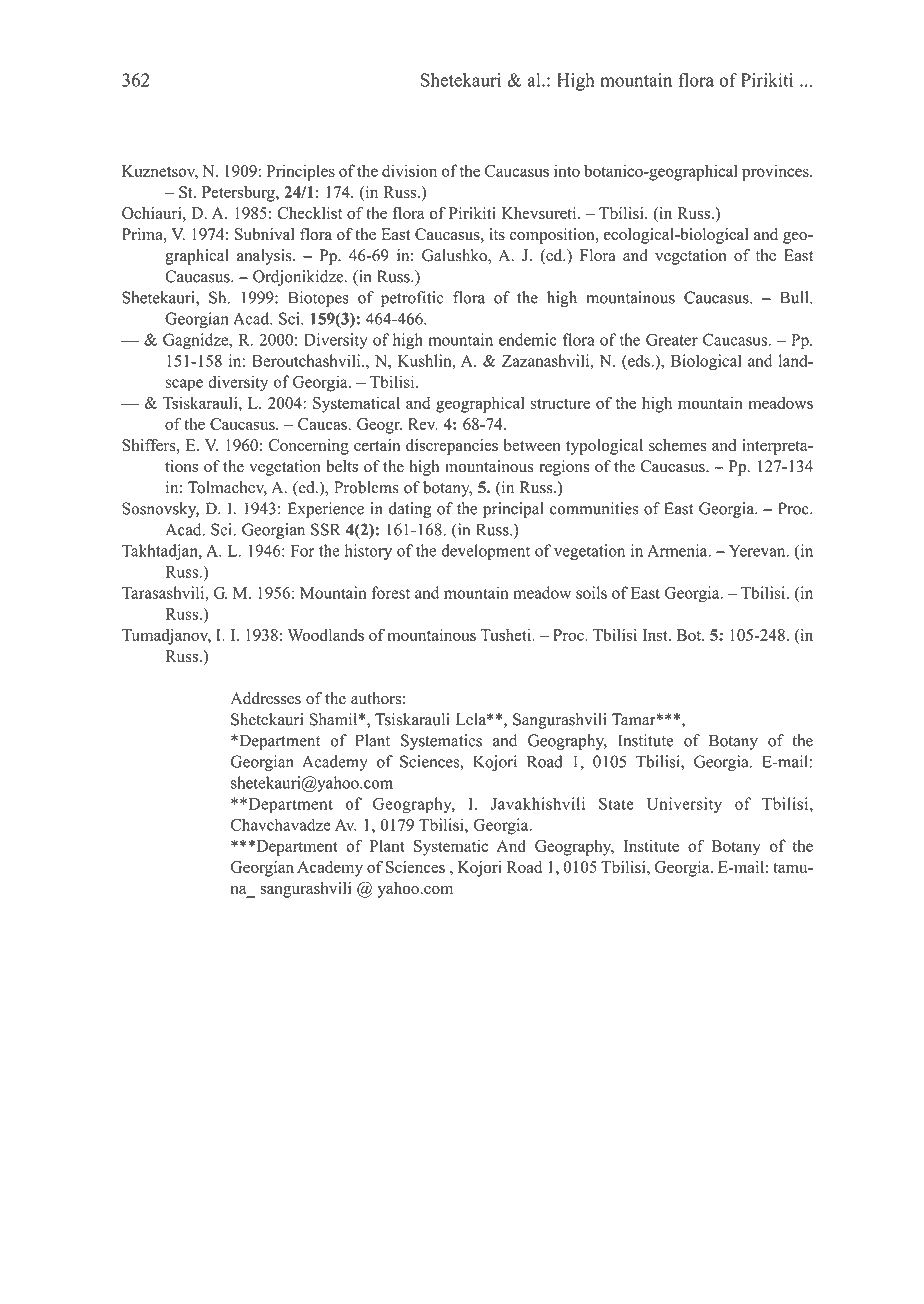 This image has height=1304, width=924. I want to click on into, so click(567, 170).
